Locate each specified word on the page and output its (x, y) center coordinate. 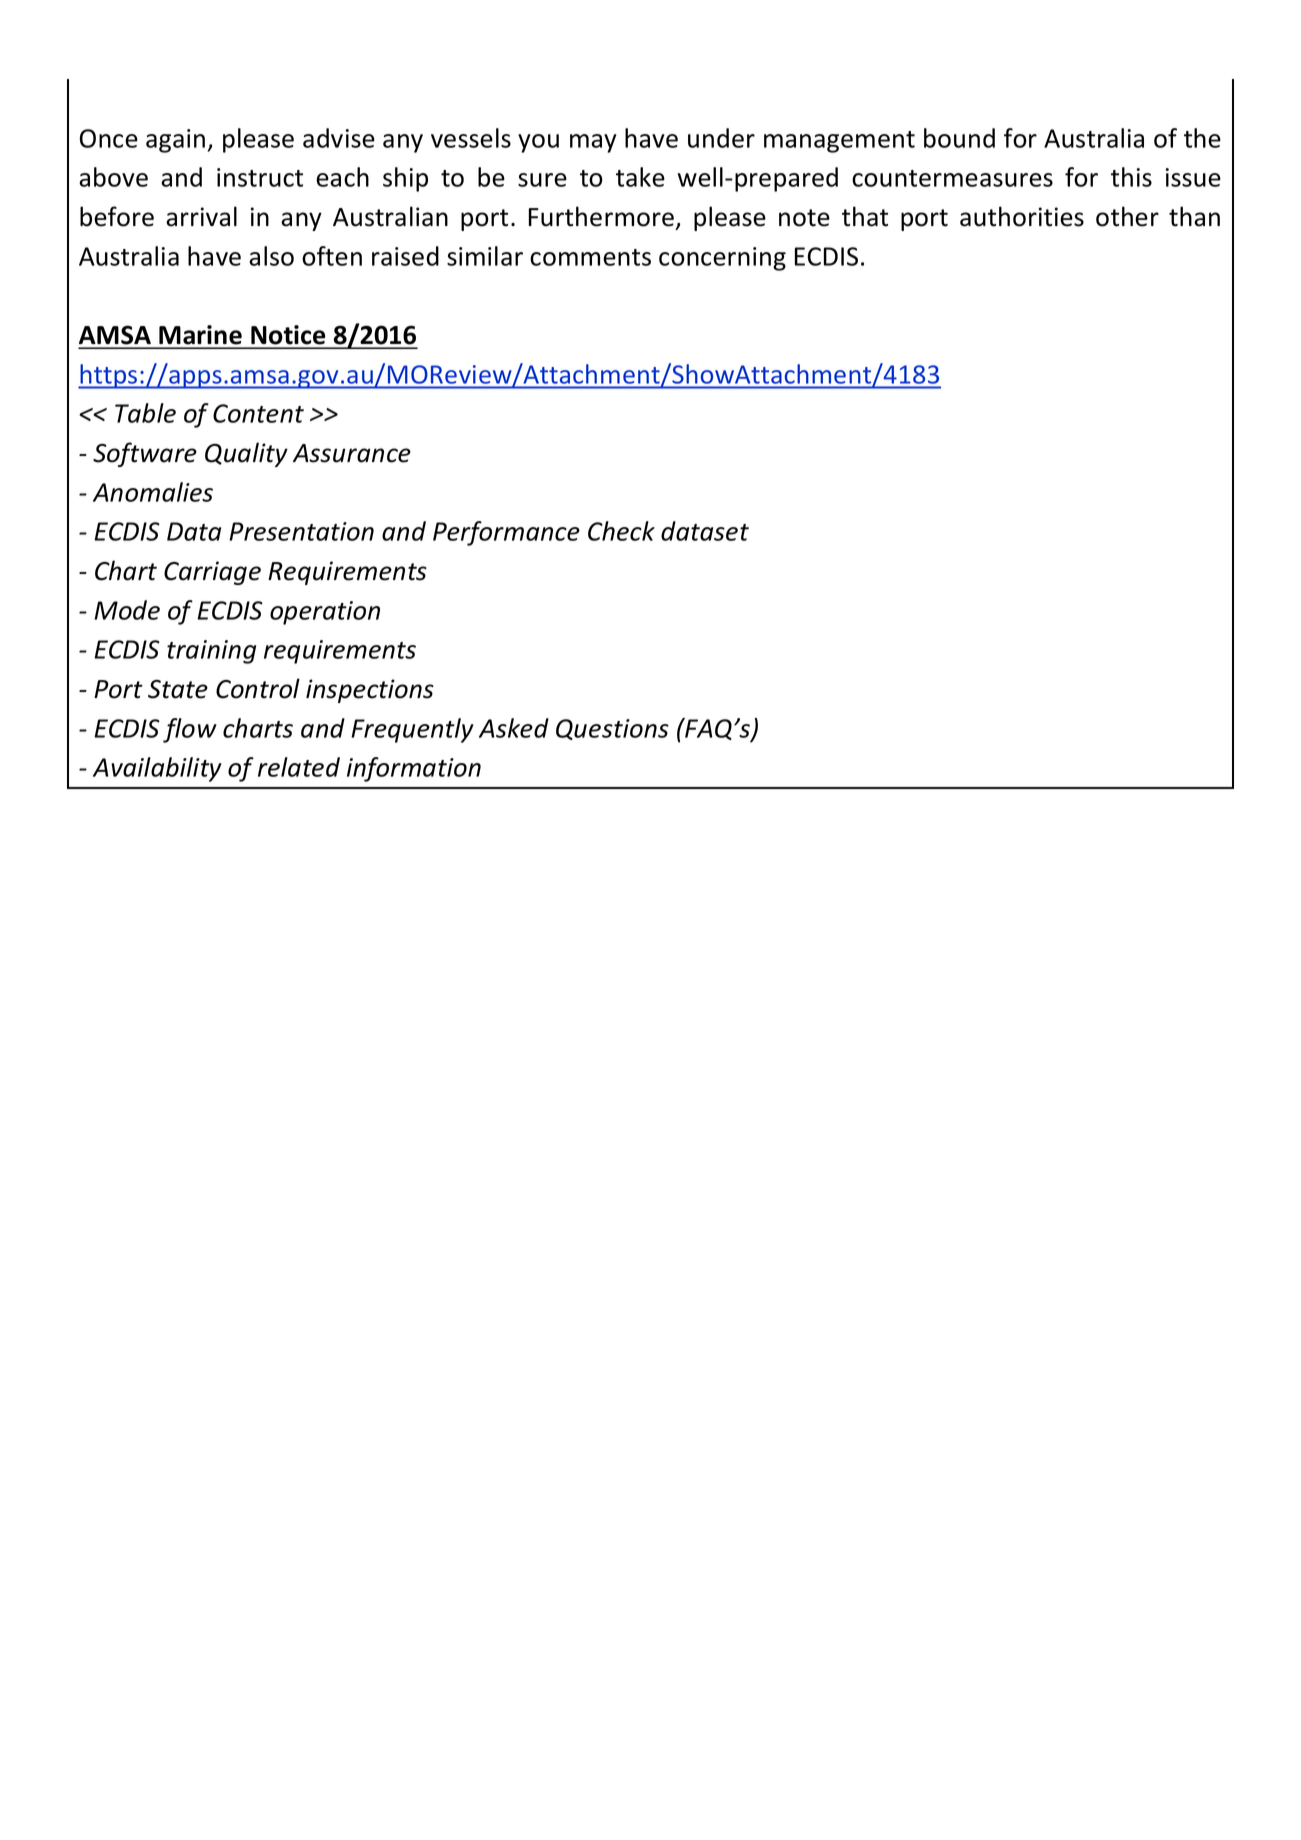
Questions (612, 729)
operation (325, 613)
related (299, 767)
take (640, 177)
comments (590, 257)
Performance (506, 533)
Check (621, 531)
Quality (246, 454)
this (1131, 177)
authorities (1022, 216)
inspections (370, 691)
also (271, 256)
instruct (260, 177)
